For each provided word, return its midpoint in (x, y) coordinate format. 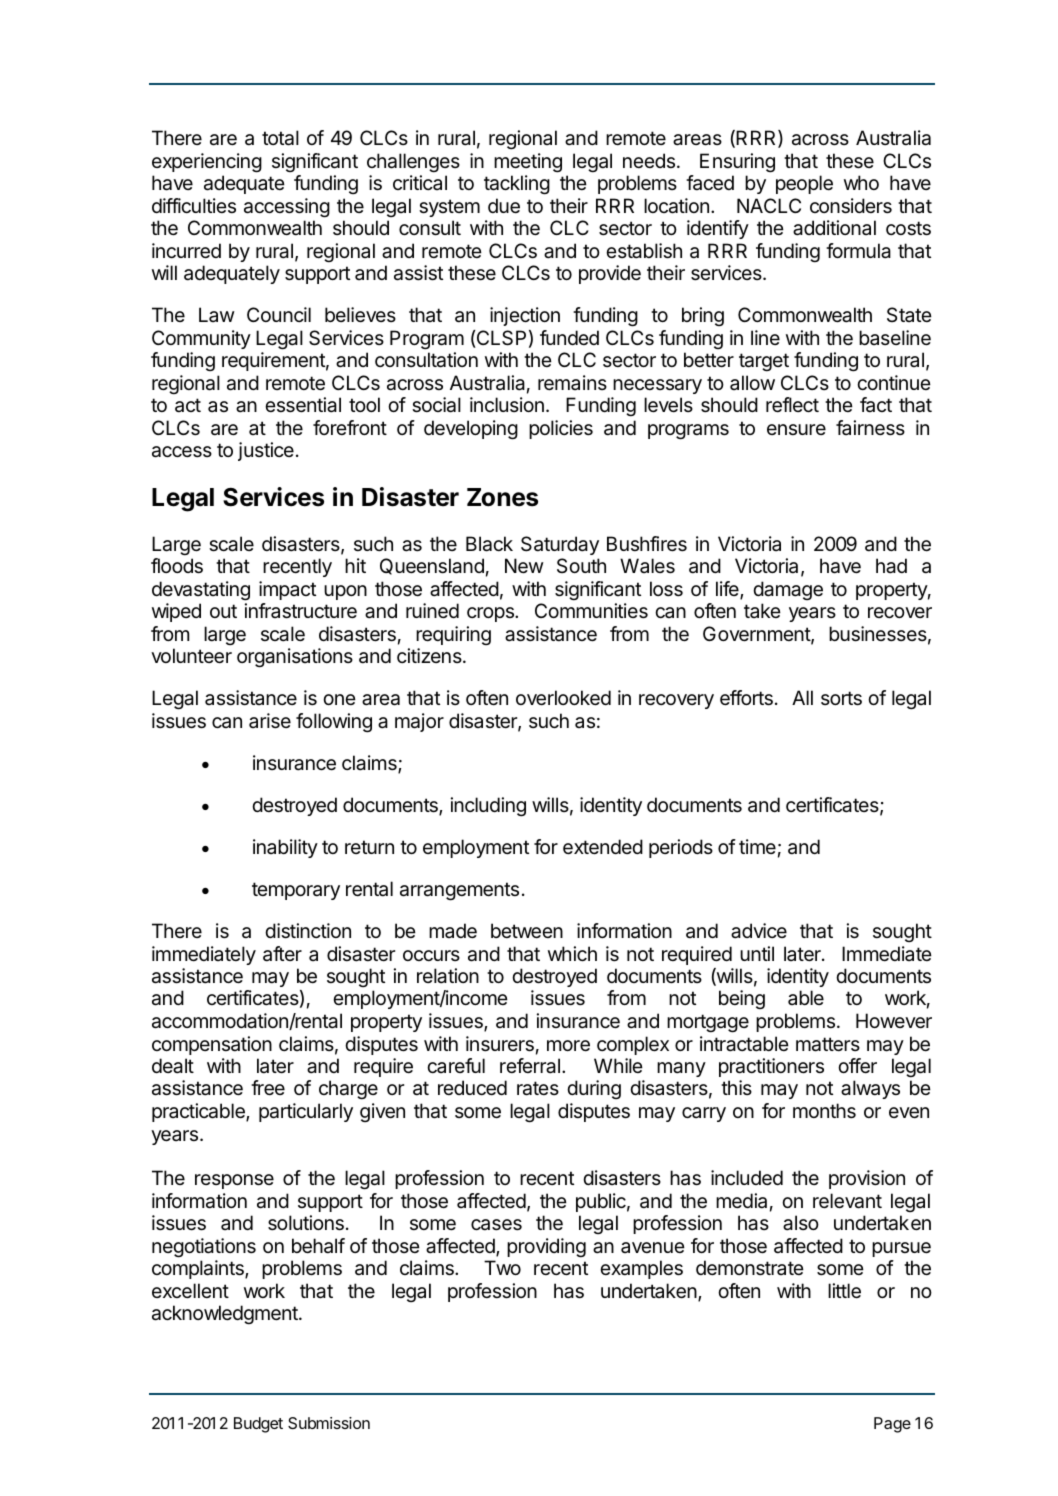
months (824, 1111)
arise (270, 721)
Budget (258, 1425)
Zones (502, 497)
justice (266, 451)
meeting (528, 163)
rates (538, 1088)
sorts (841, 698)
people (804, 184)
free (268, 1088)
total (280, 138)
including (488, 807)
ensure (796, 429)
